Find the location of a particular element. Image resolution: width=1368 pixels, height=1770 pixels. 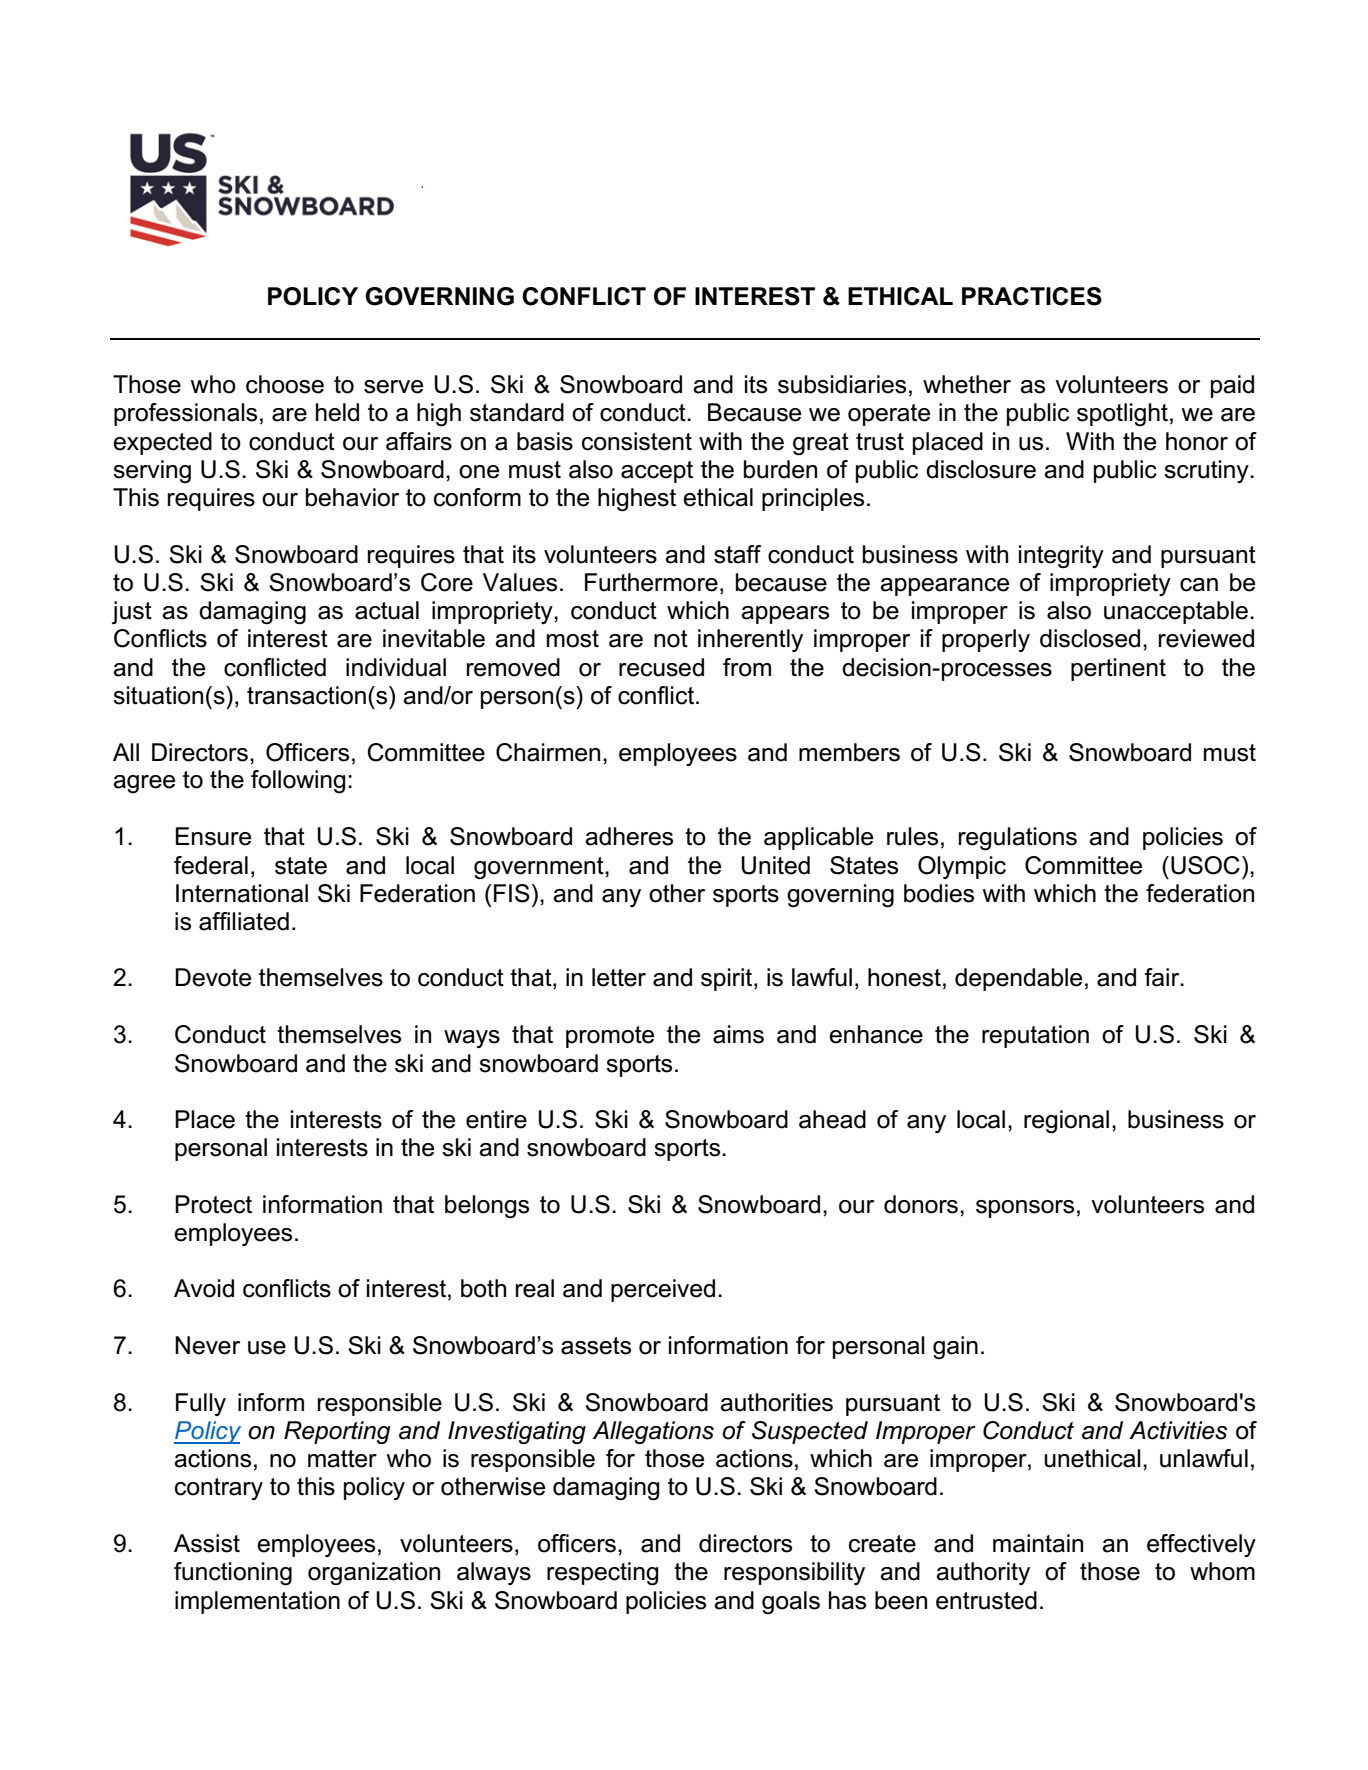

Avoid is located at coordinates (204, 1288).
